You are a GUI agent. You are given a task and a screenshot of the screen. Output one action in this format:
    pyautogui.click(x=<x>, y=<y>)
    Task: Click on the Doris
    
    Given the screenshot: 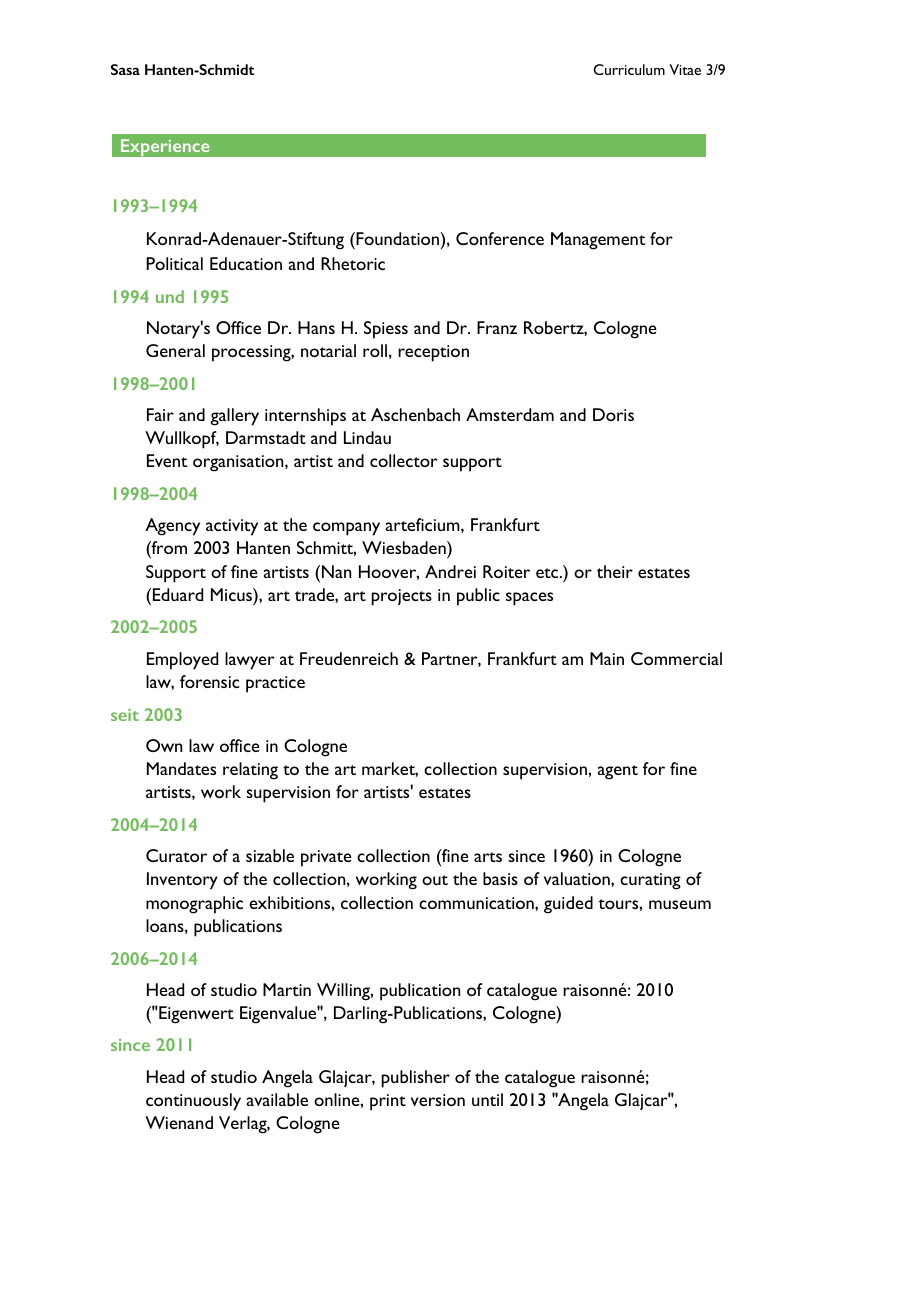 What is the action you would take?
    pyautogui.click(x=613, y=414)
